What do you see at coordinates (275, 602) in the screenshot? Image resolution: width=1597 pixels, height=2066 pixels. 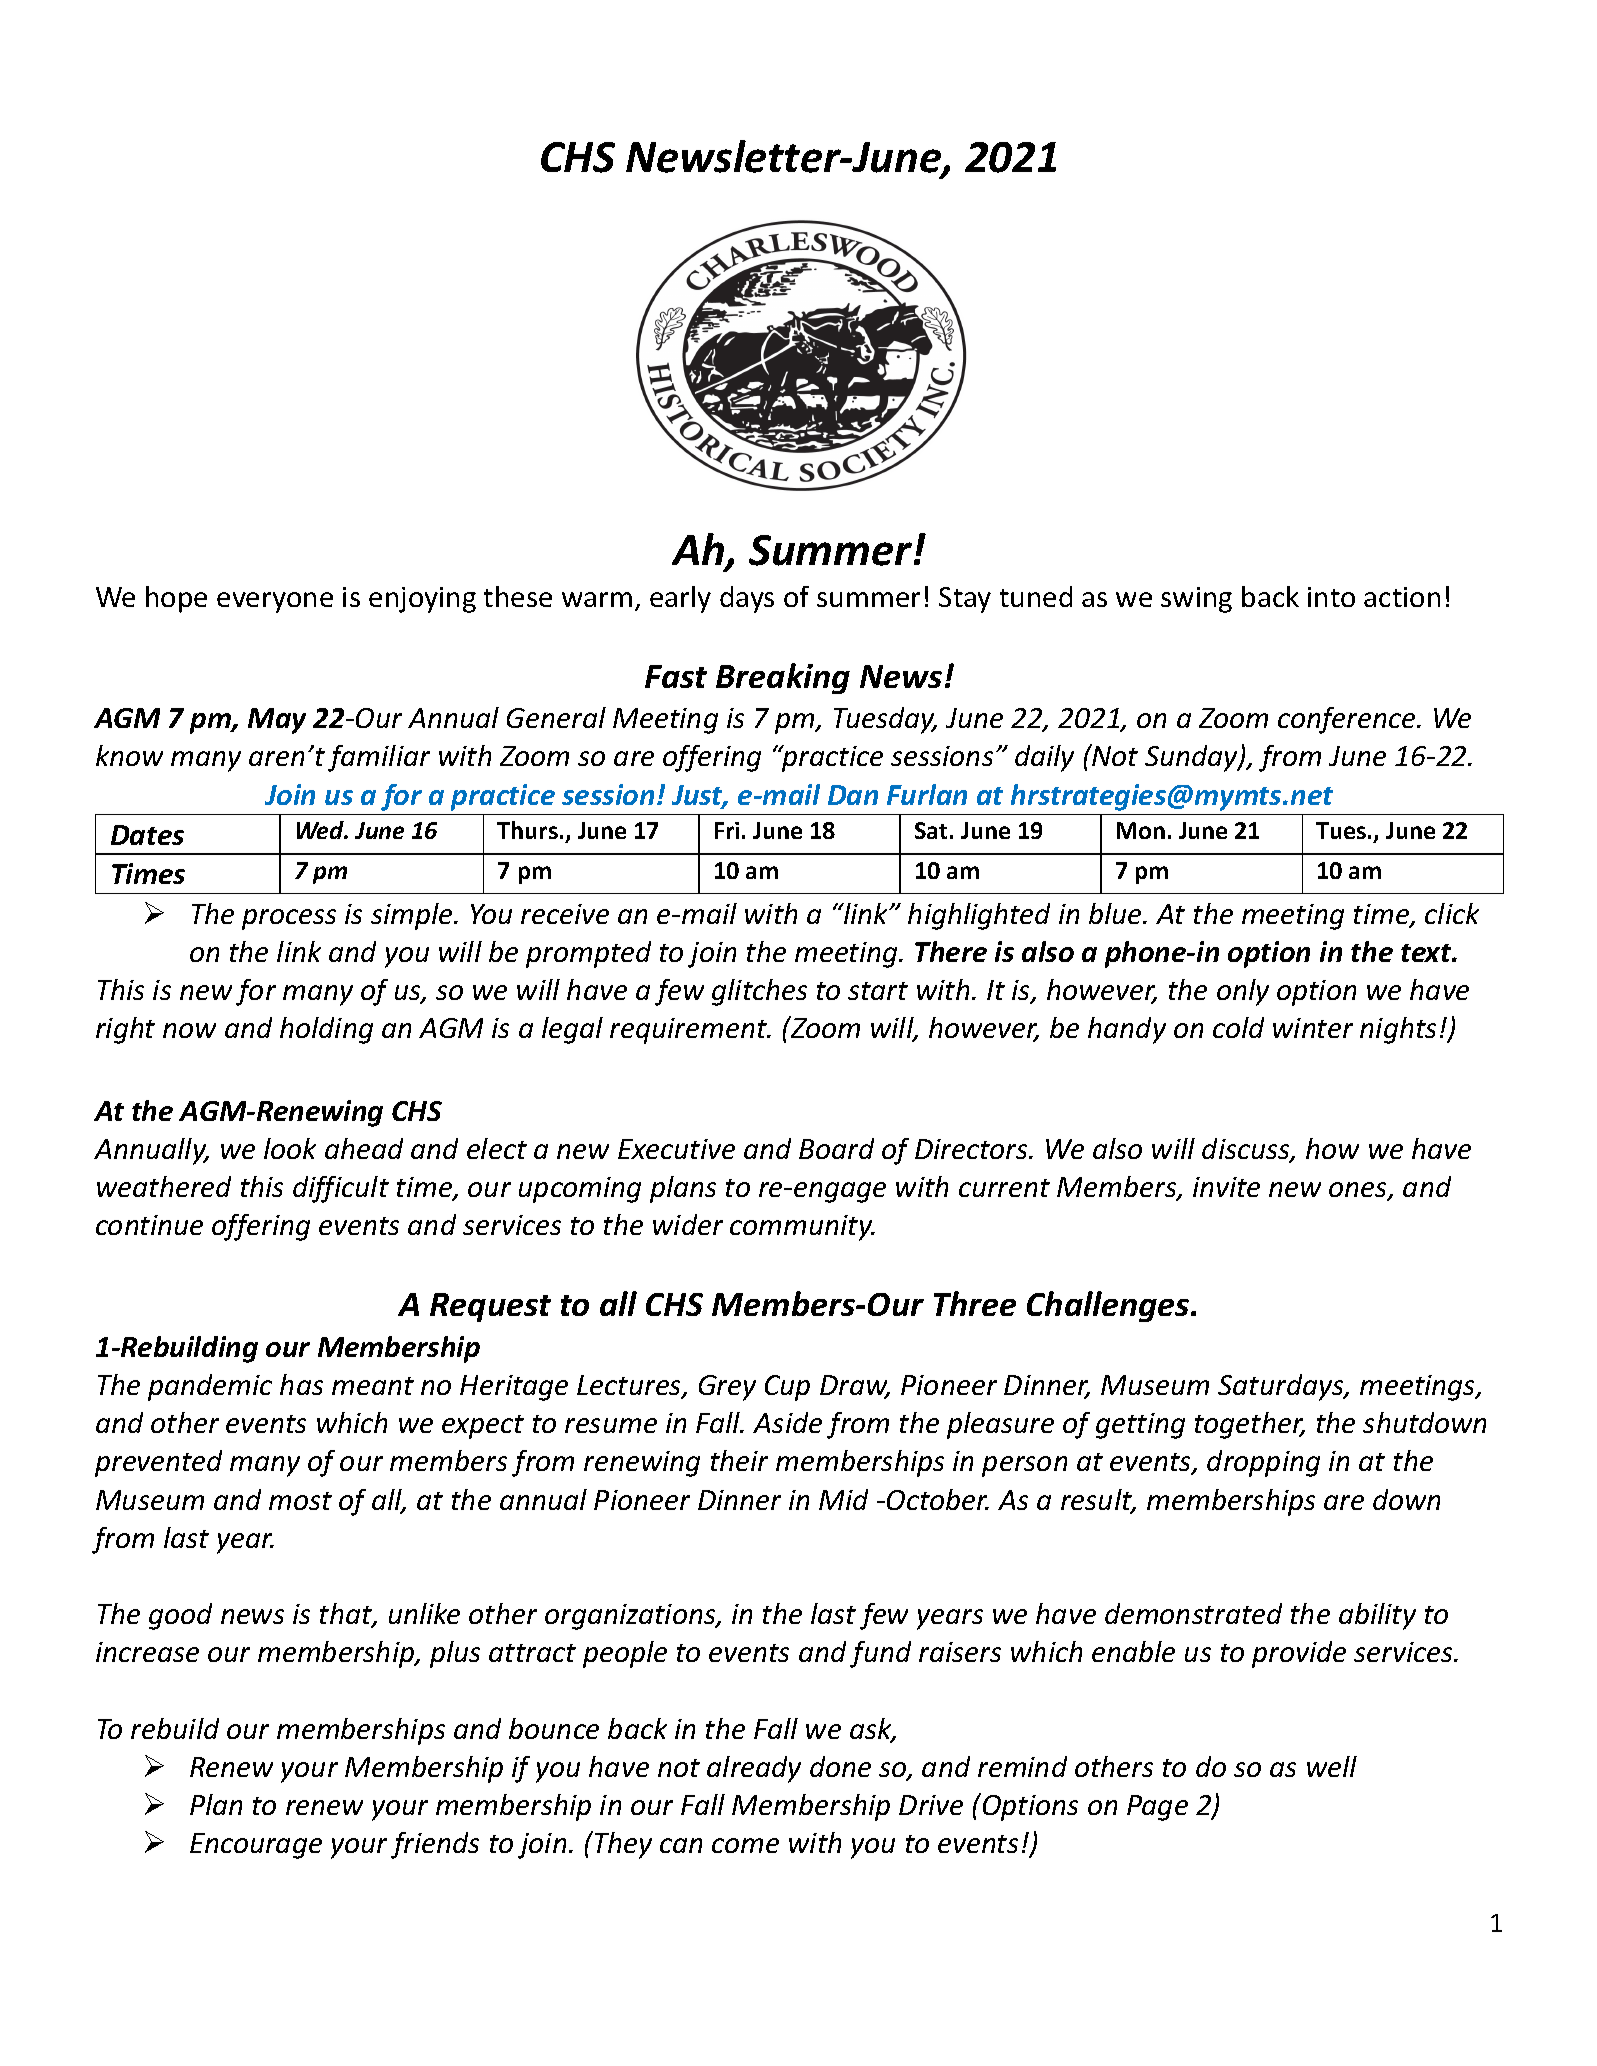 I see `everyone` at bounding box center [275, 602].
